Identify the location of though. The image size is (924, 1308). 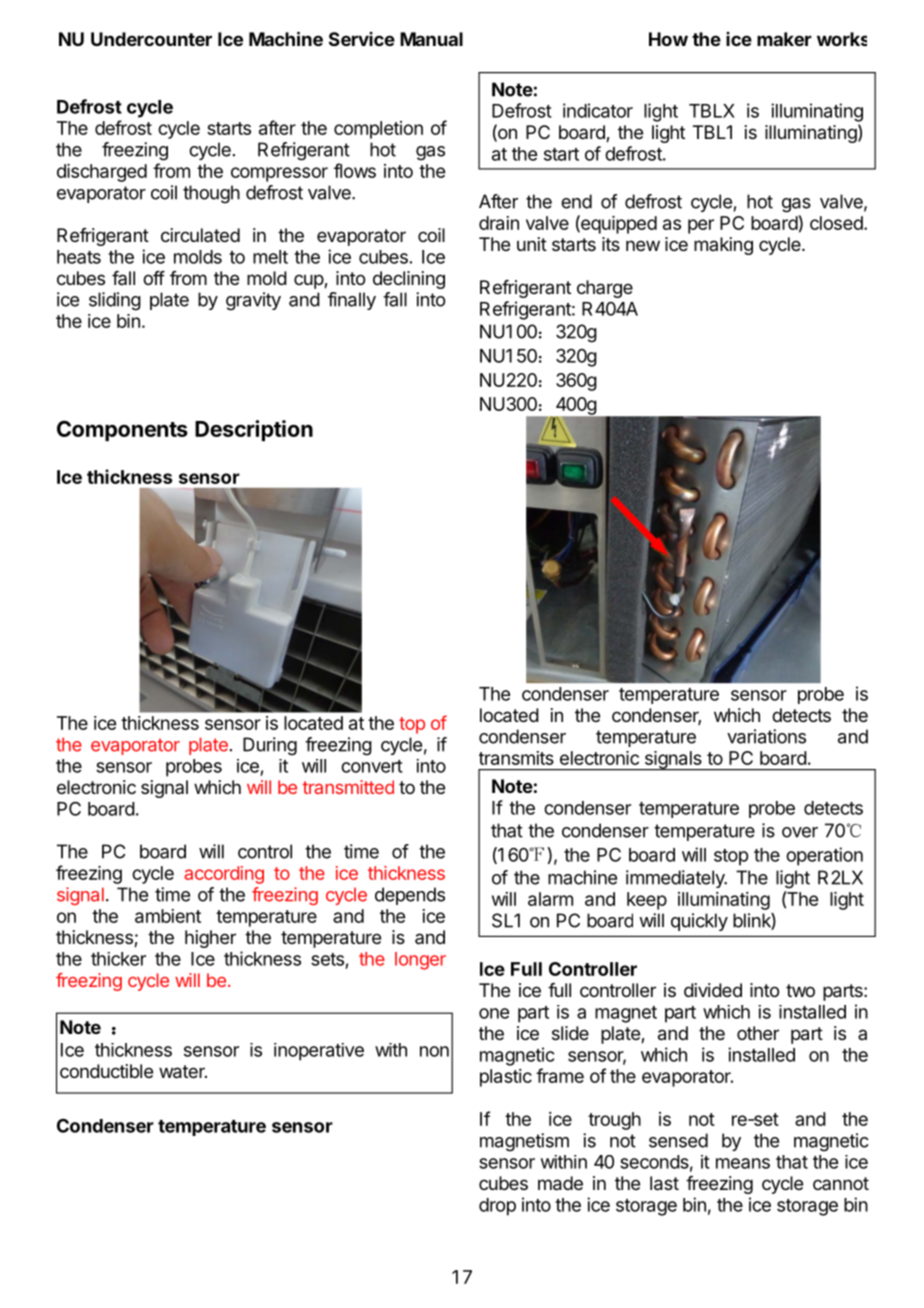
(211, 194).
